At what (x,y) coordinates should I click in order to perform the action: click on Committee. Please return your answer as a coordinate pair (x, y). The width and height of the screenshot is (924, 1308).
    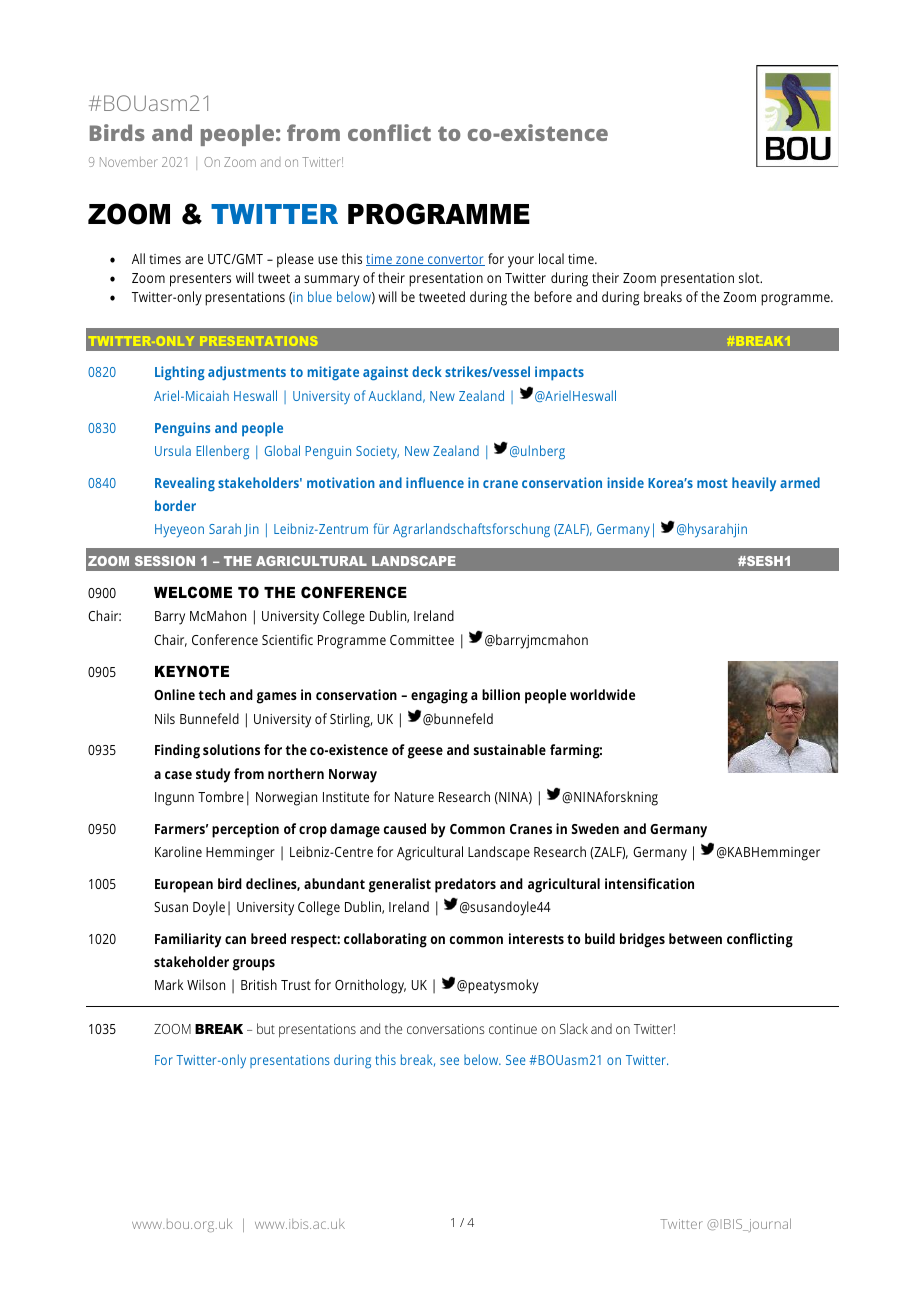
    Looking at the image, I should click on (422, 640).
